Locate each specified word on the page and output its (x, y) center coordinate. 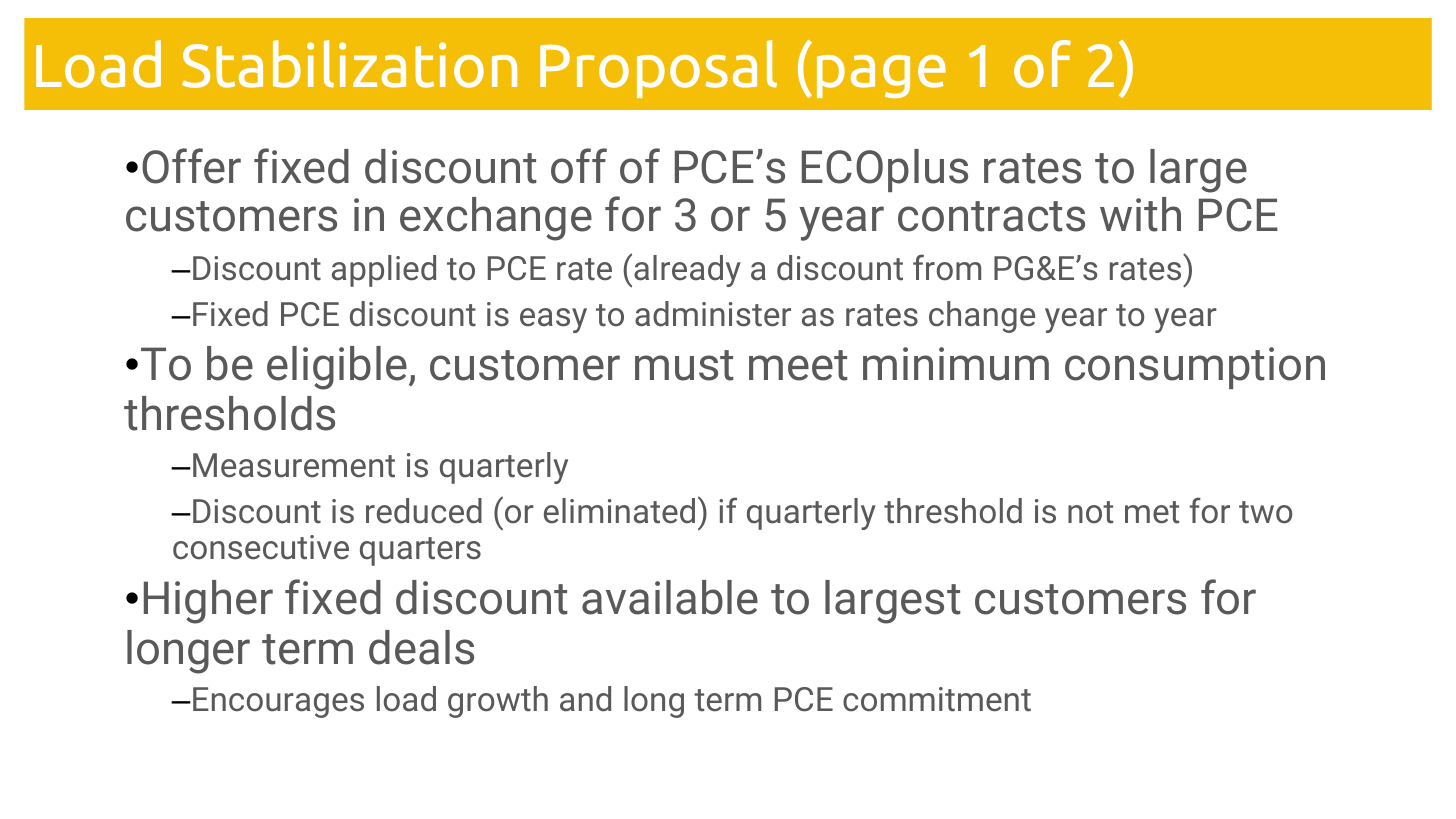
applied (384, 271)
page (881, 76)
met (1152, 512)
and (585, 699)
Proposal (658, 69)
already (687, 271)
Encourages (278, 702)
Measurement (294, 465)
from (947, 267)
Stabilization (349, 64)
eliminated (619, 511)
